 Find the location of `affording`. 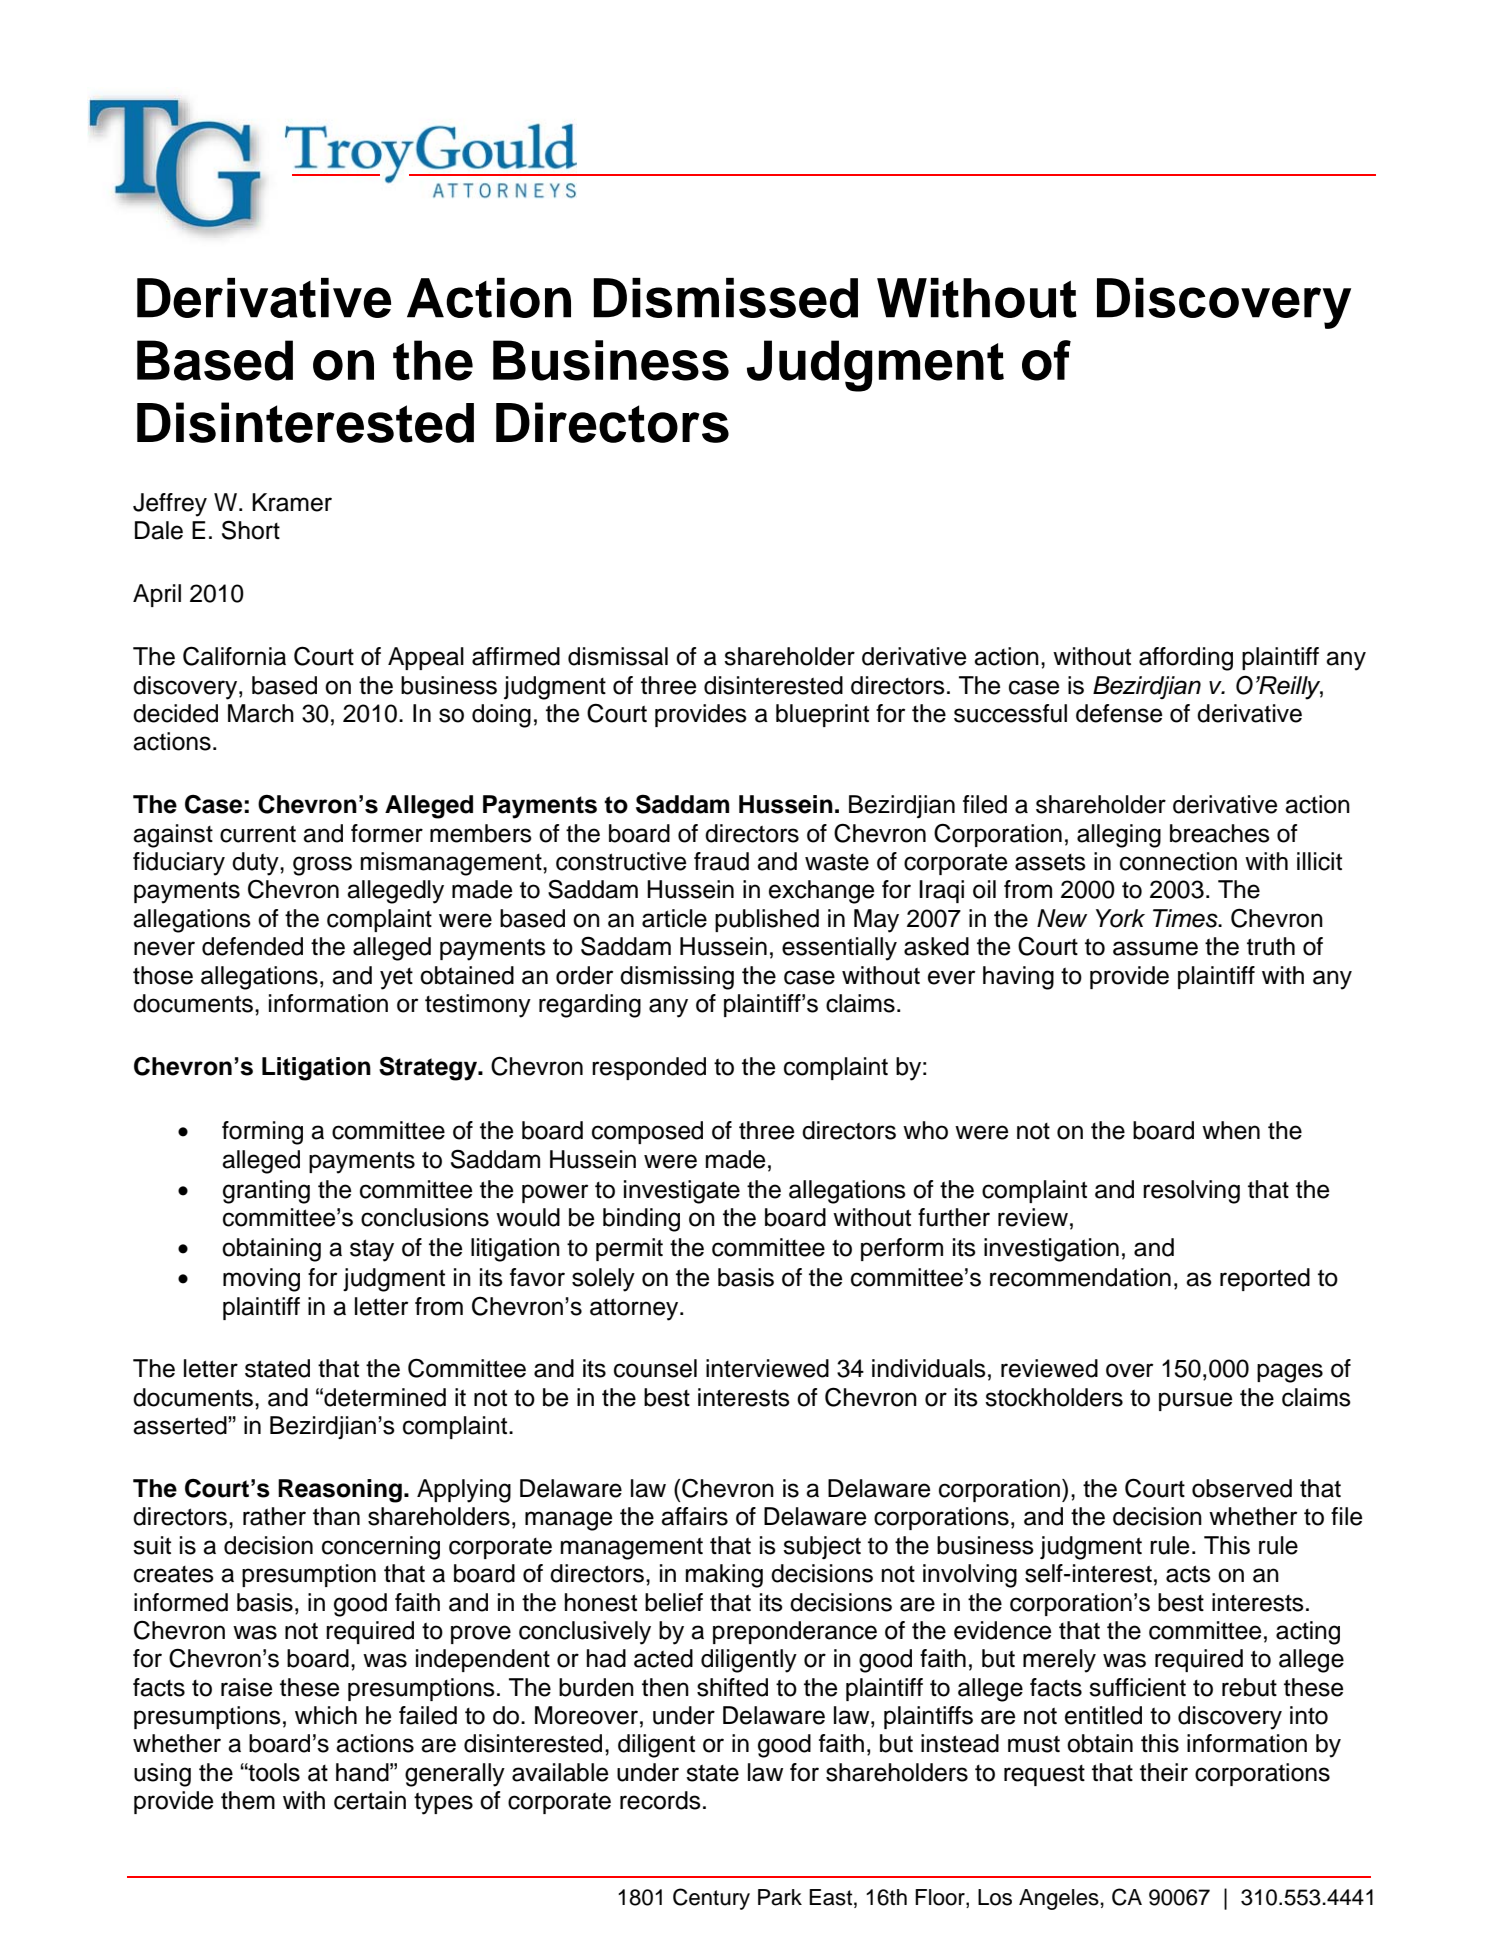

affording is located at coordinates (1186, 659).
